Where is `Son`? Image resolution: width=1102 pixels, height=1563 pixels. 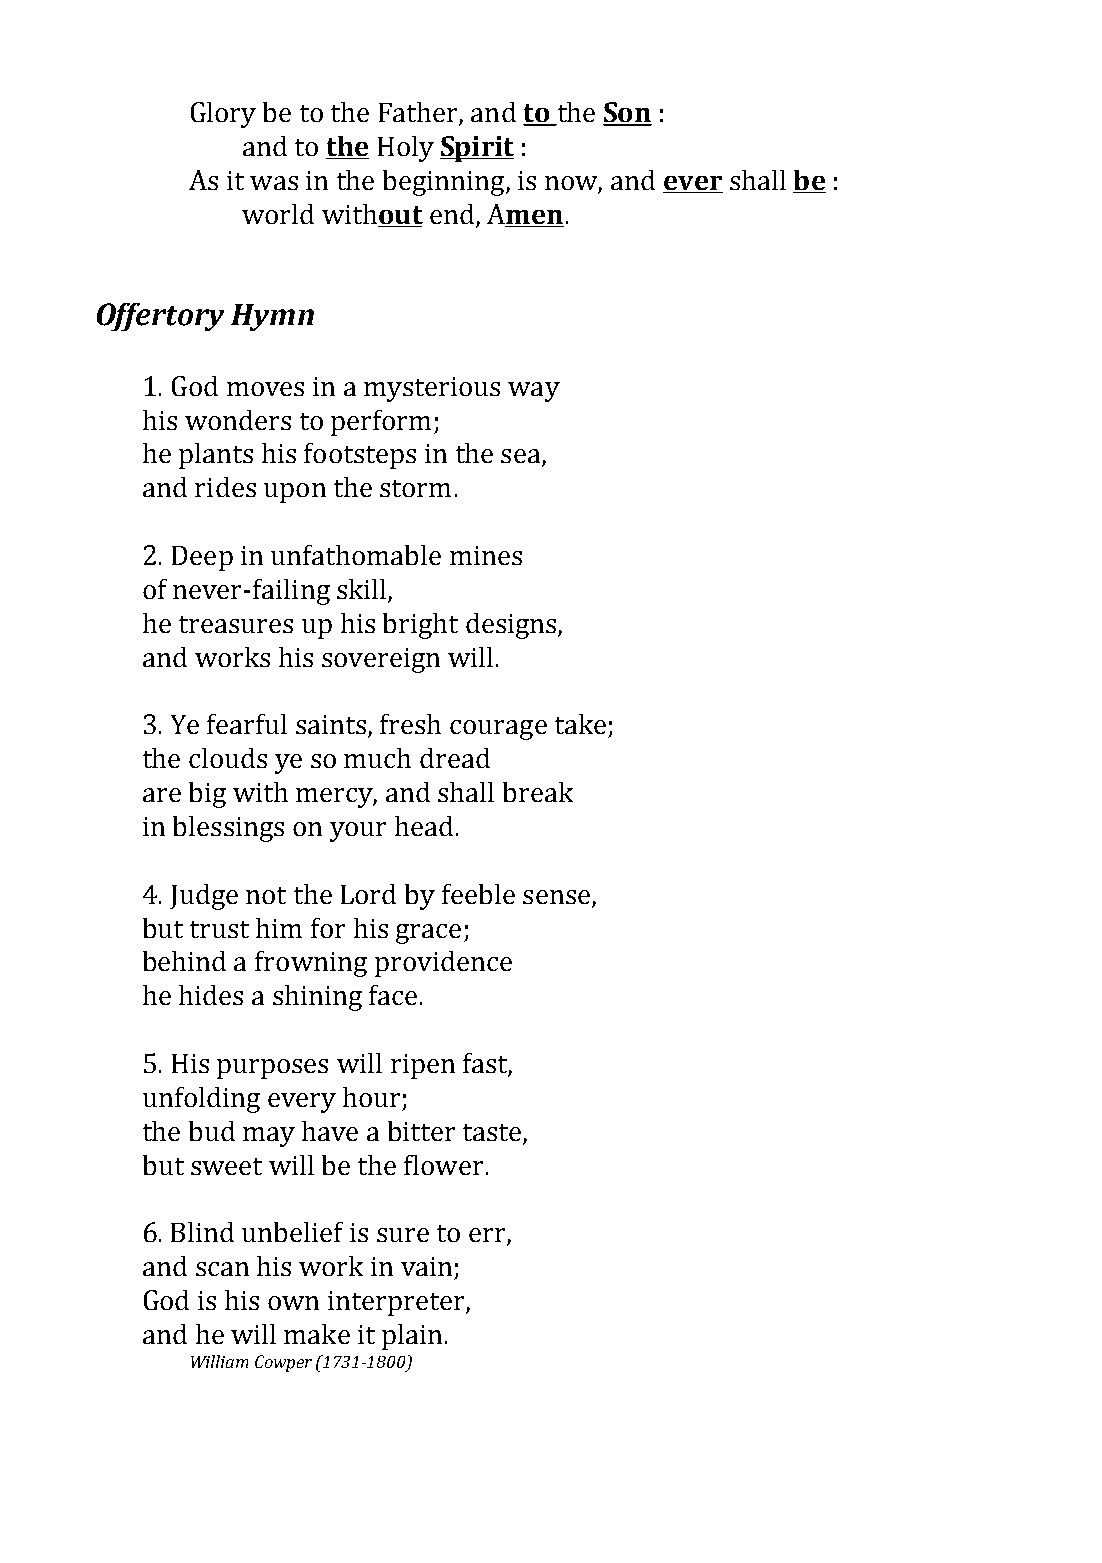
Son is located at coordinates (627, 113).
